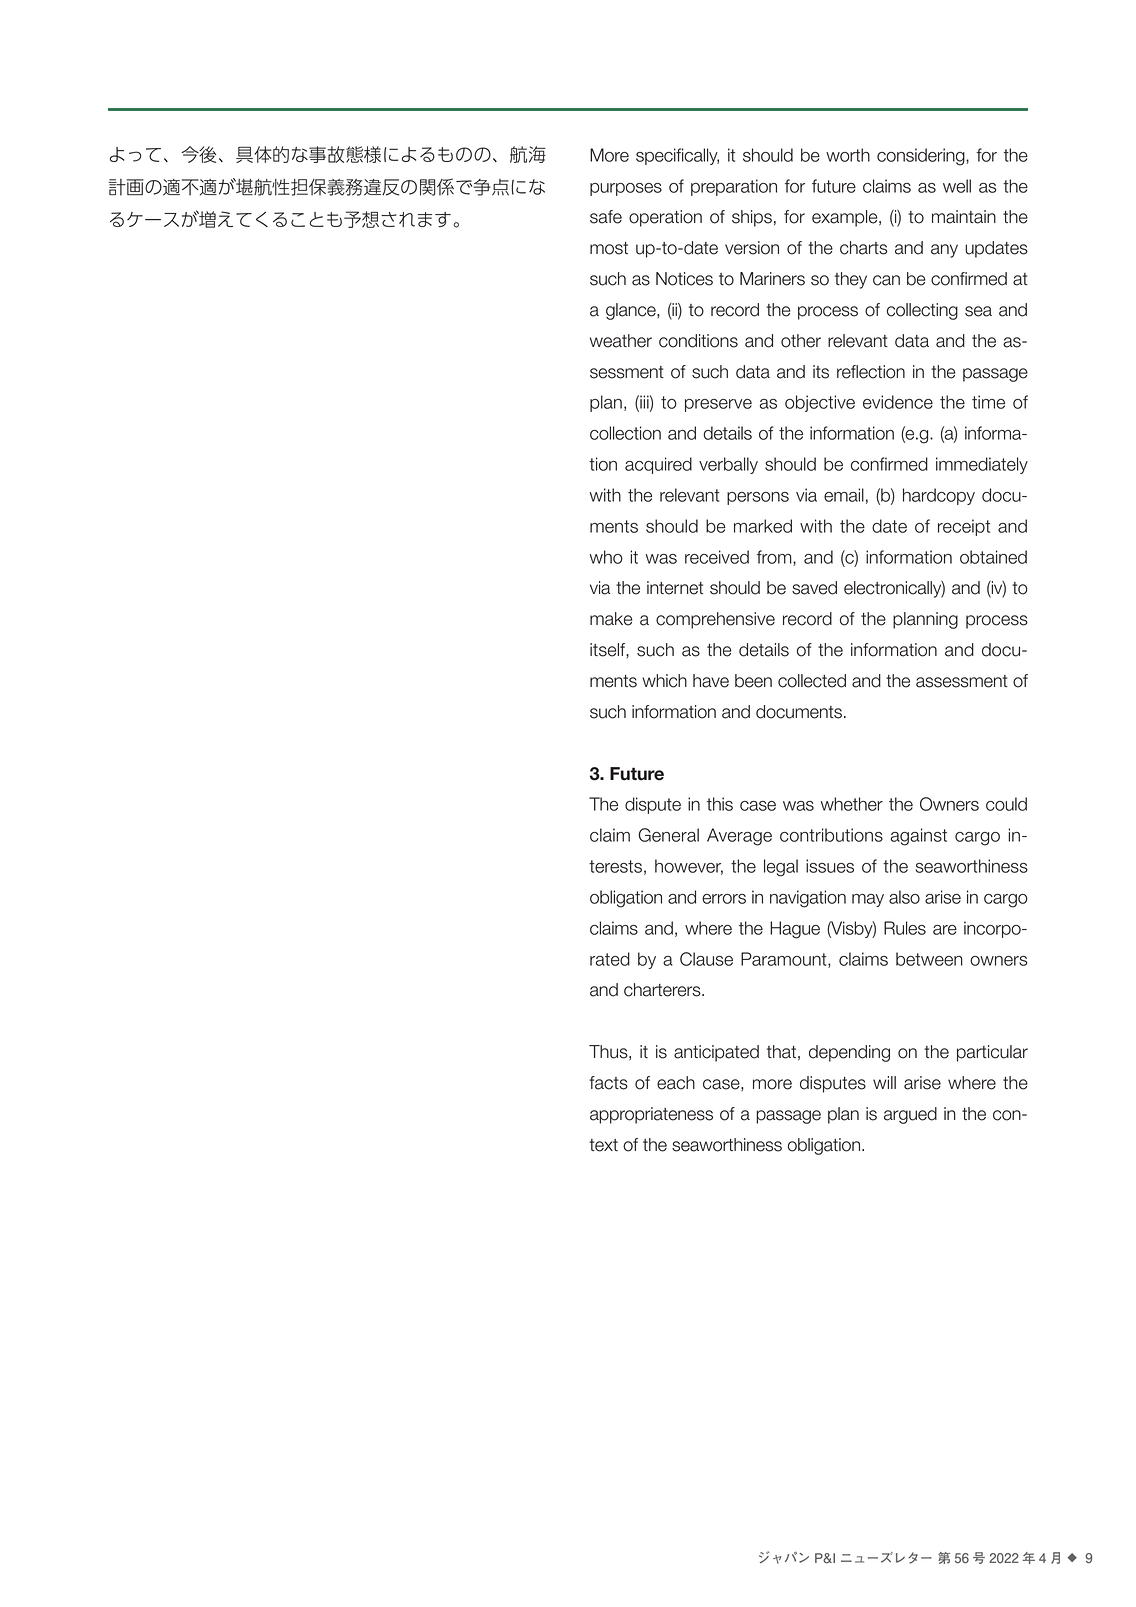 The image size is (1136, 1607). I want to click on General, so click(669, 835).
